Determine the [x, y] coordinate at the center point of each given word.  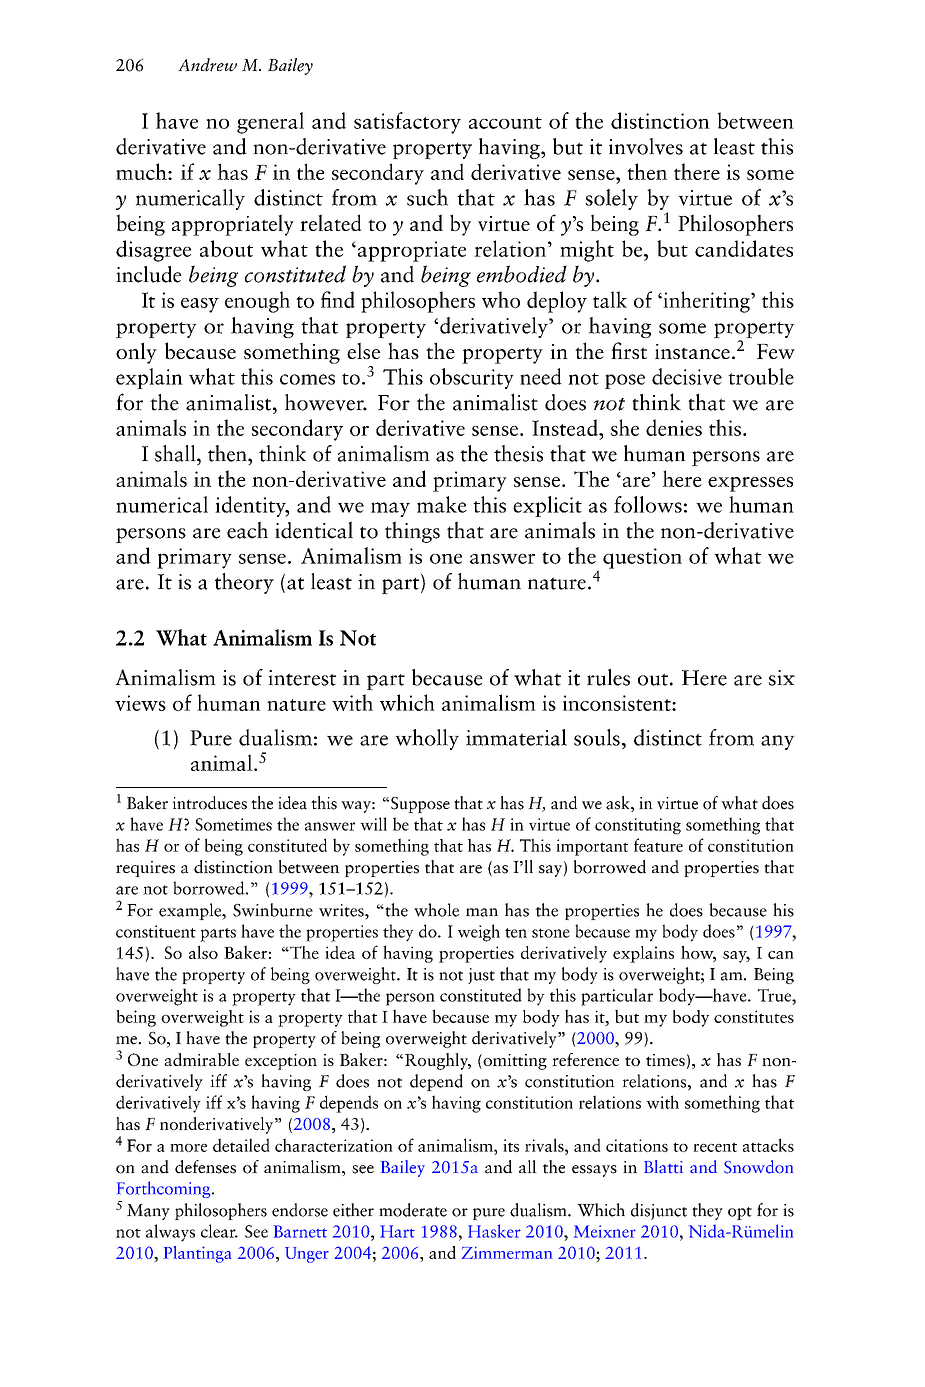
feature [658, 845]
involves [646, 146]
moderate [413, 1210]
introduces [210, 803]
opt [740, 1213]
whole [436, 910]
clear [219, 1231]
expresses [750, 484]
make [442, 504]
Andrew [207, 65]
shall [176, 453]
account [505, 123]
